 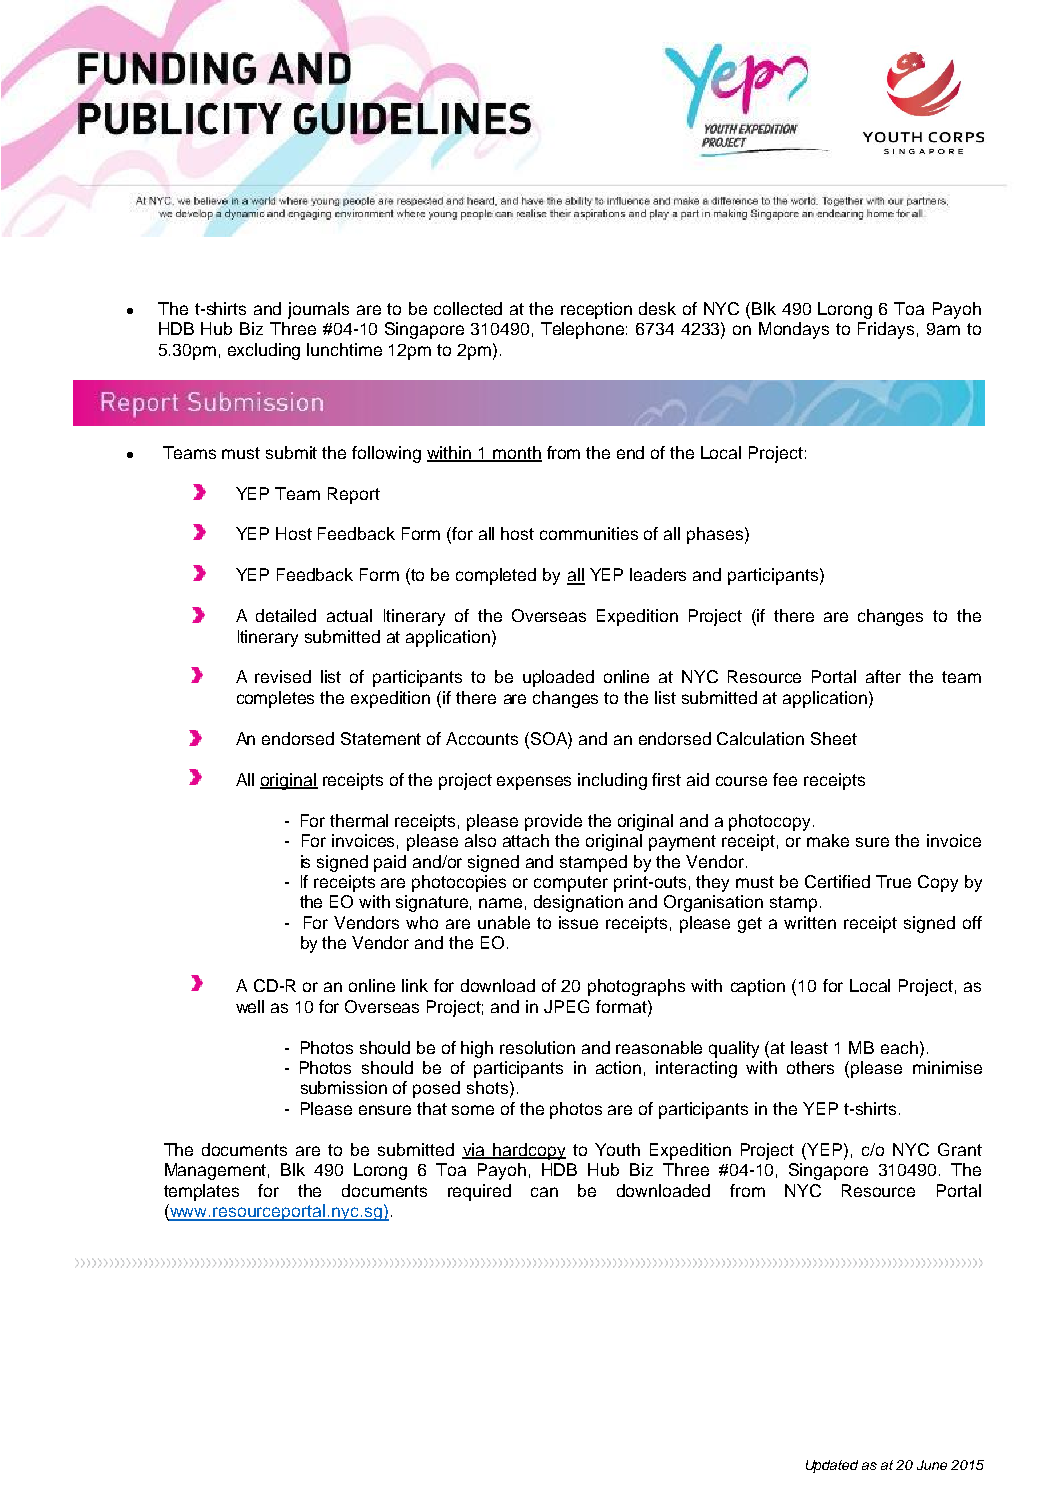 What do you see at coordinates (618, 1067) in the screenshot?
I see `action` at bounding box center [618, 1067].
